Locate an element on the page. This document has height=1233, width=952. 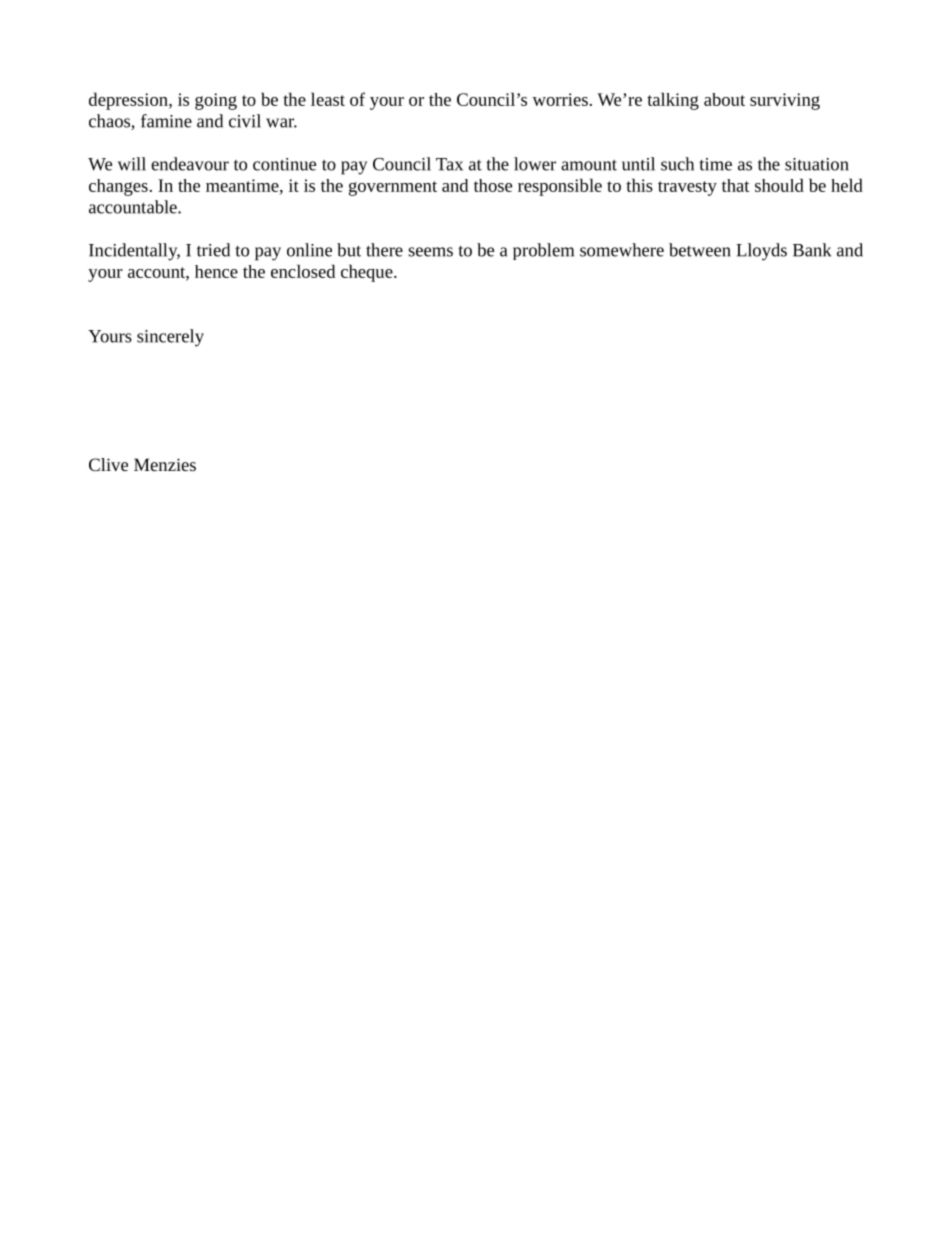
going is located at coordinates (216, 101).
